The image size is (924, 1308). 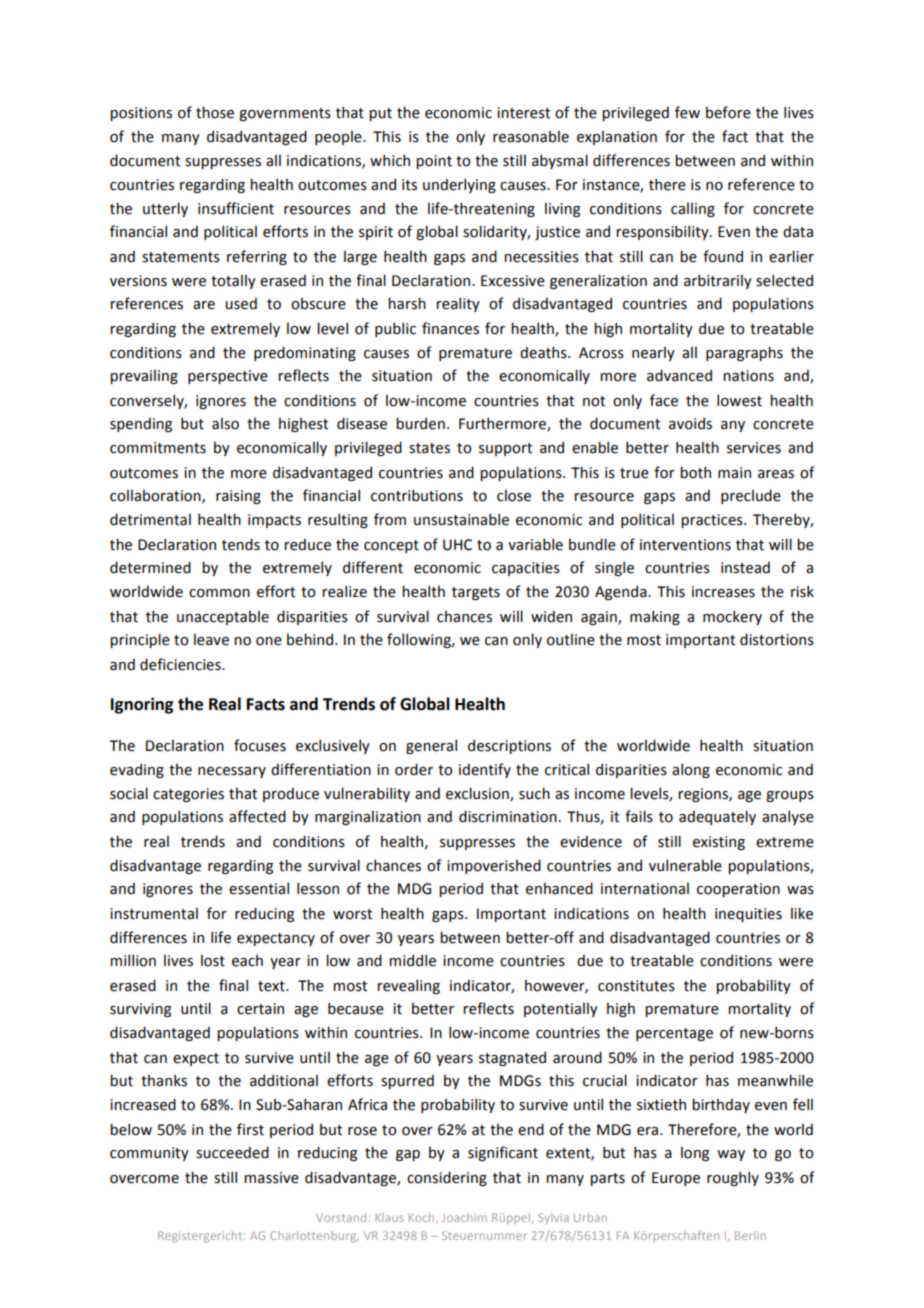 What do you see at coordinates (732, 617) in the document?
I see `mockery` at bounding box center [732, 617].
